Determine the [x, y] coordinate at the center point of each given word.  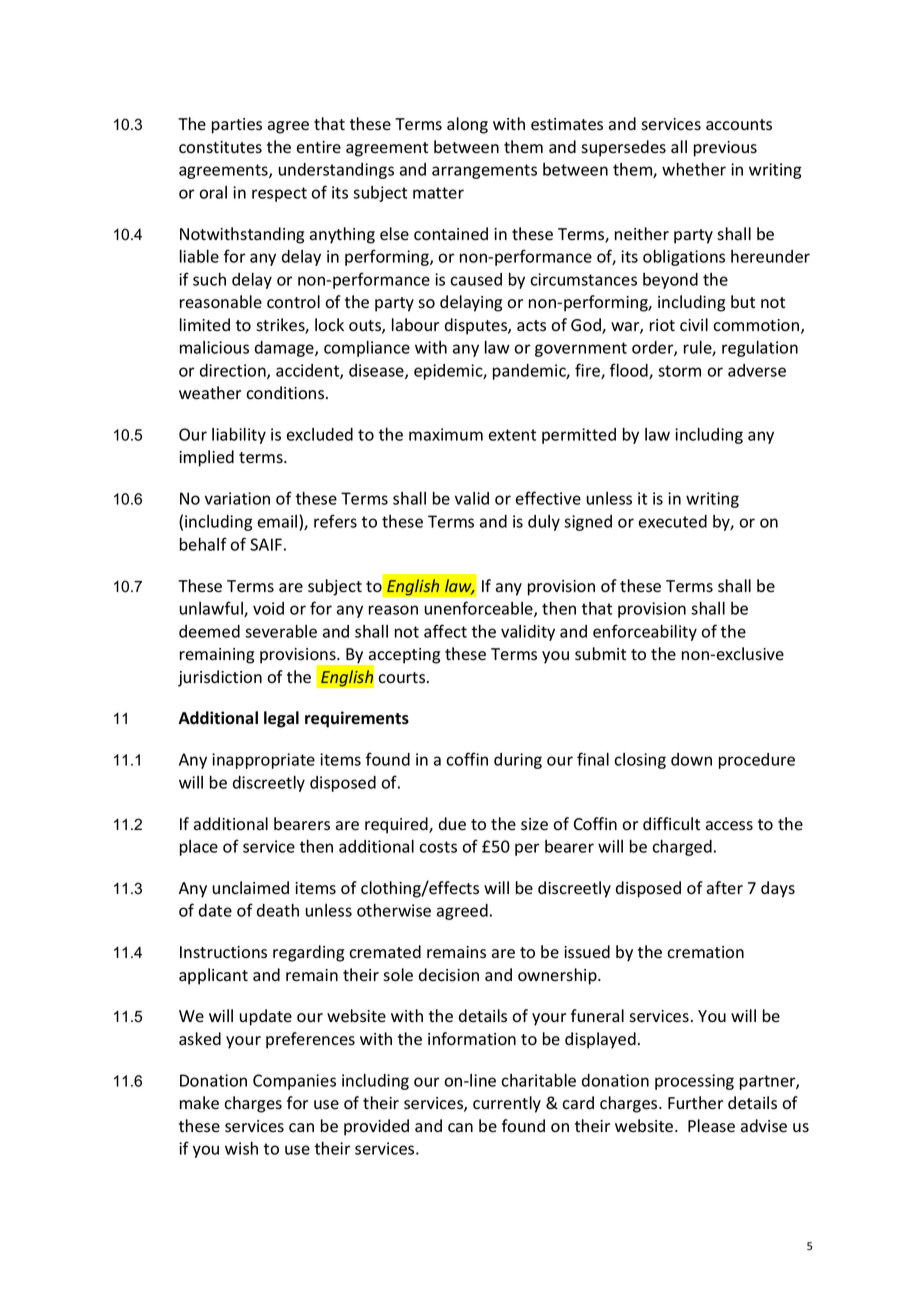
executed [673, 521]
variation [237, 498]
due [452, 824]
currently [507, 1104]
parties [237, 126]
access [729, 826]
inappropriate [263, 761]
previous [725, 149]
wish [241, 1148]
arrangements [484, 171]
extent [512, 435]
